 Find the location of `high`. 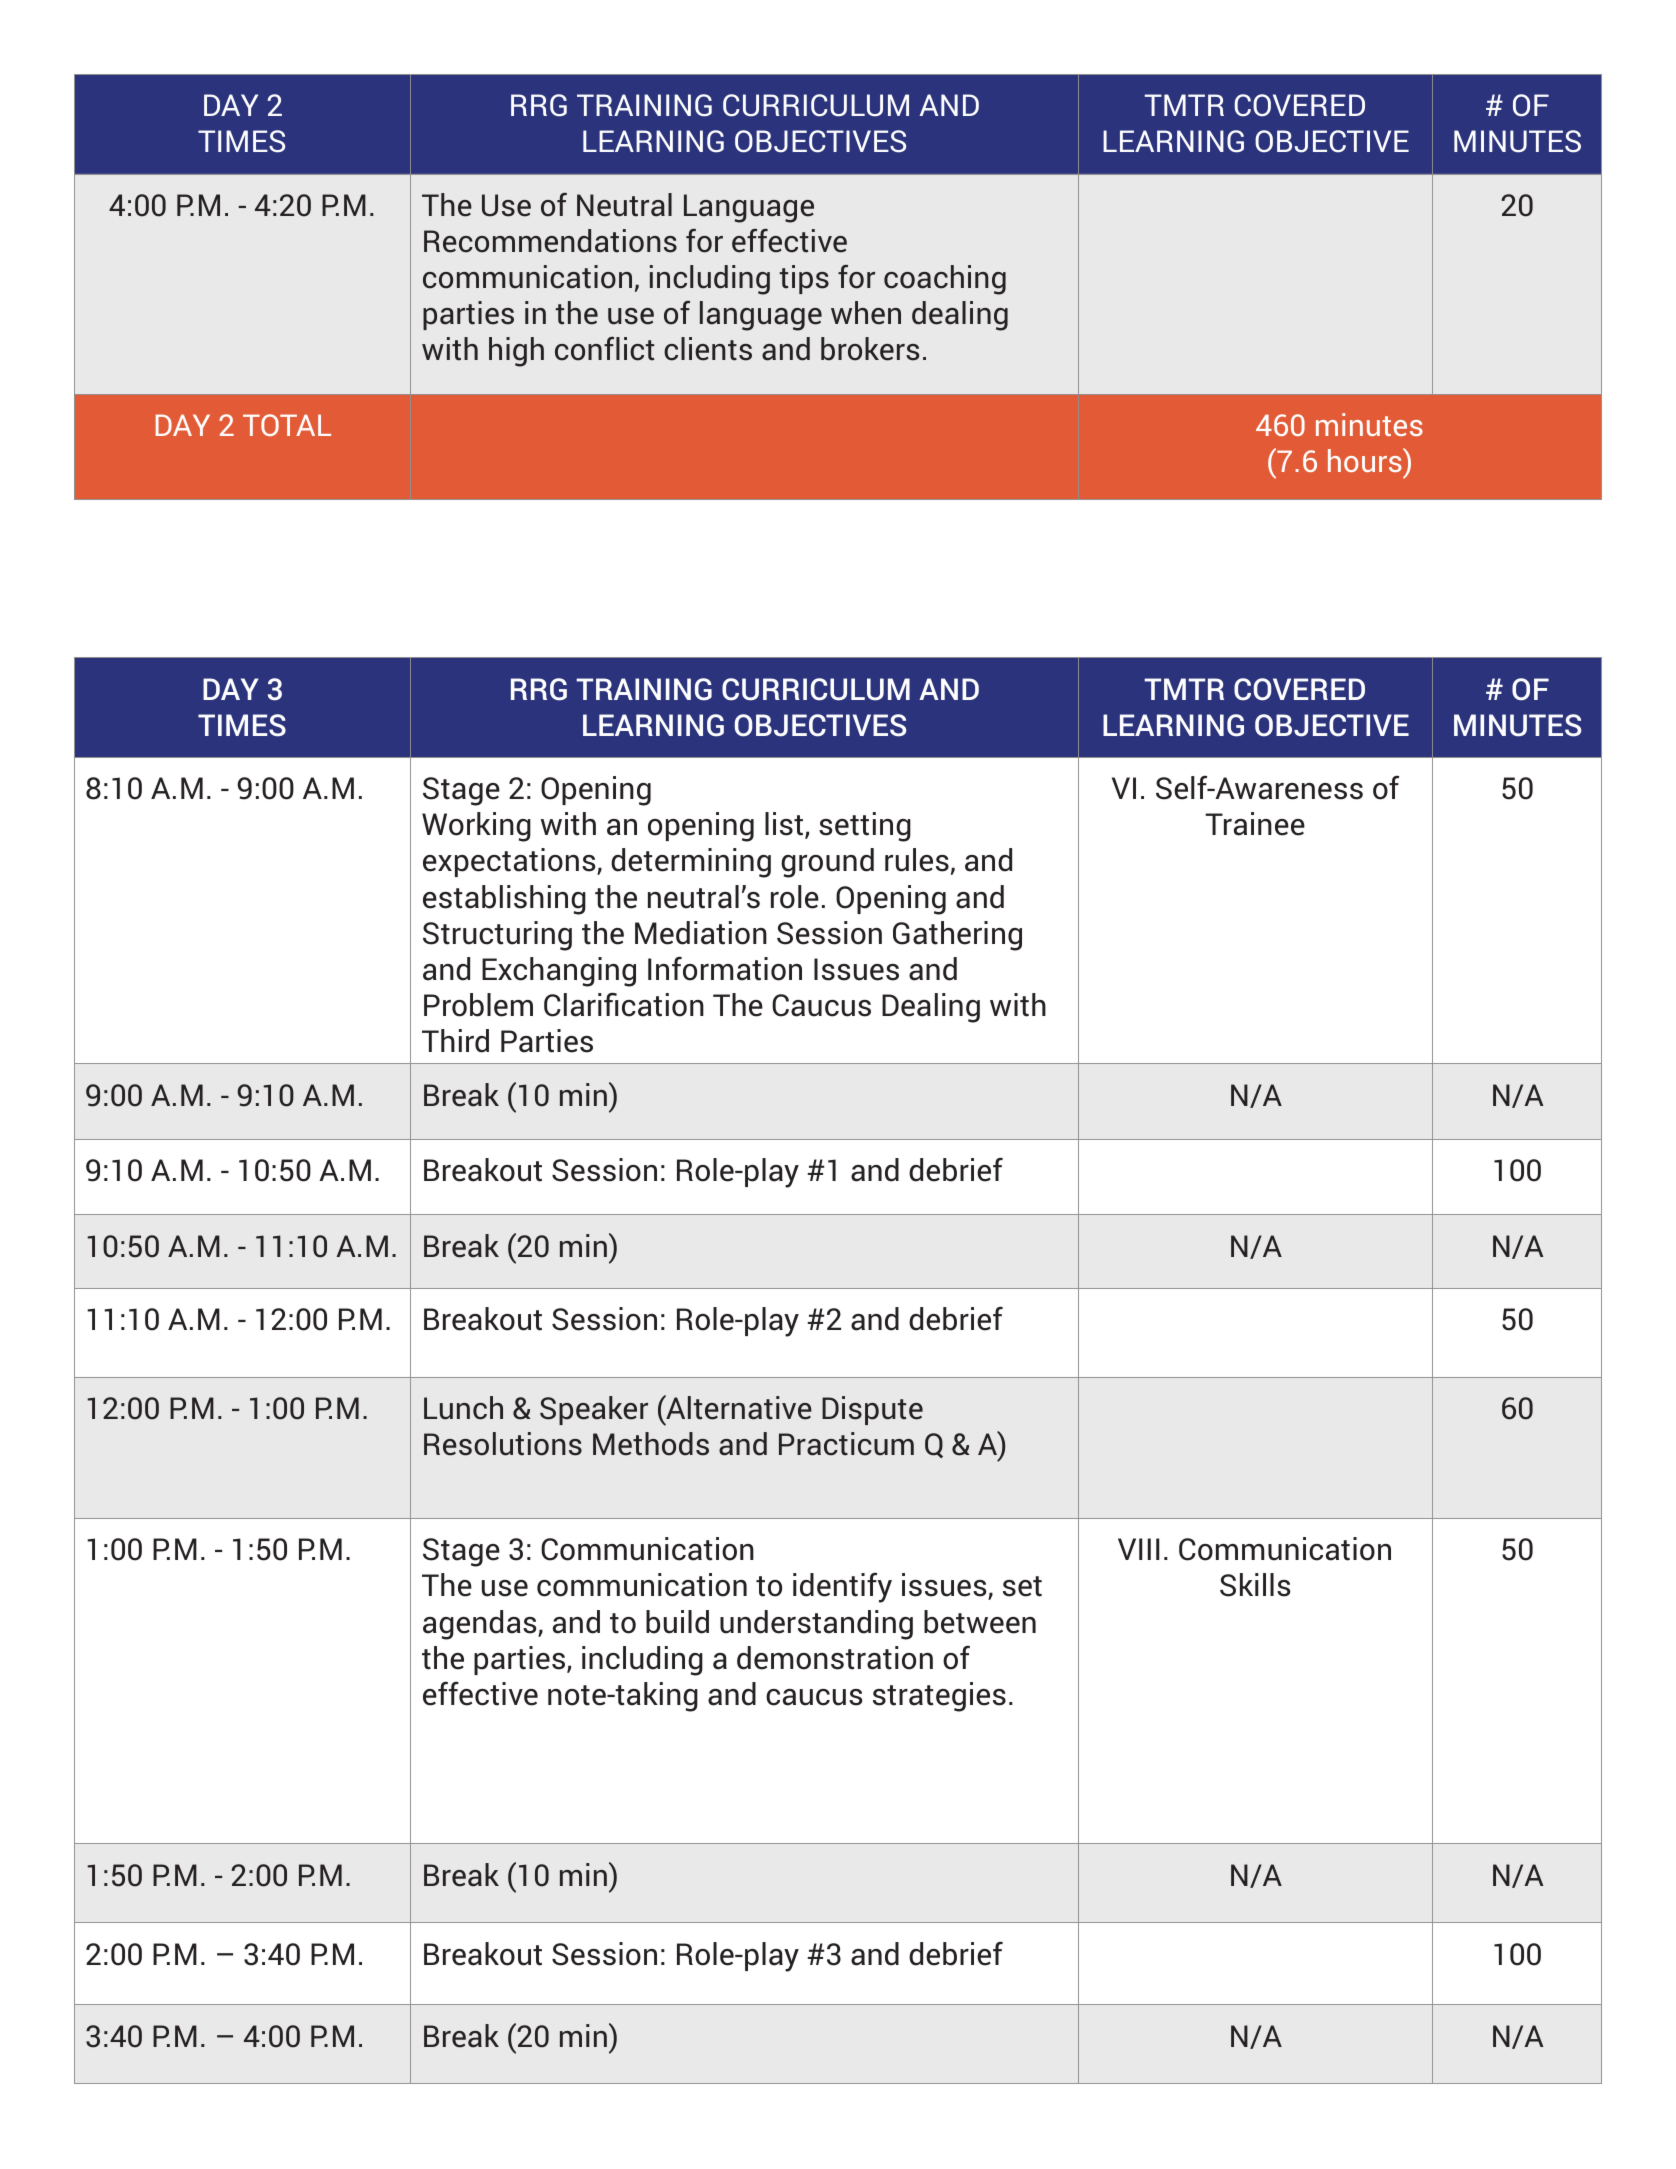

high is located at coordinates (516, 352).
